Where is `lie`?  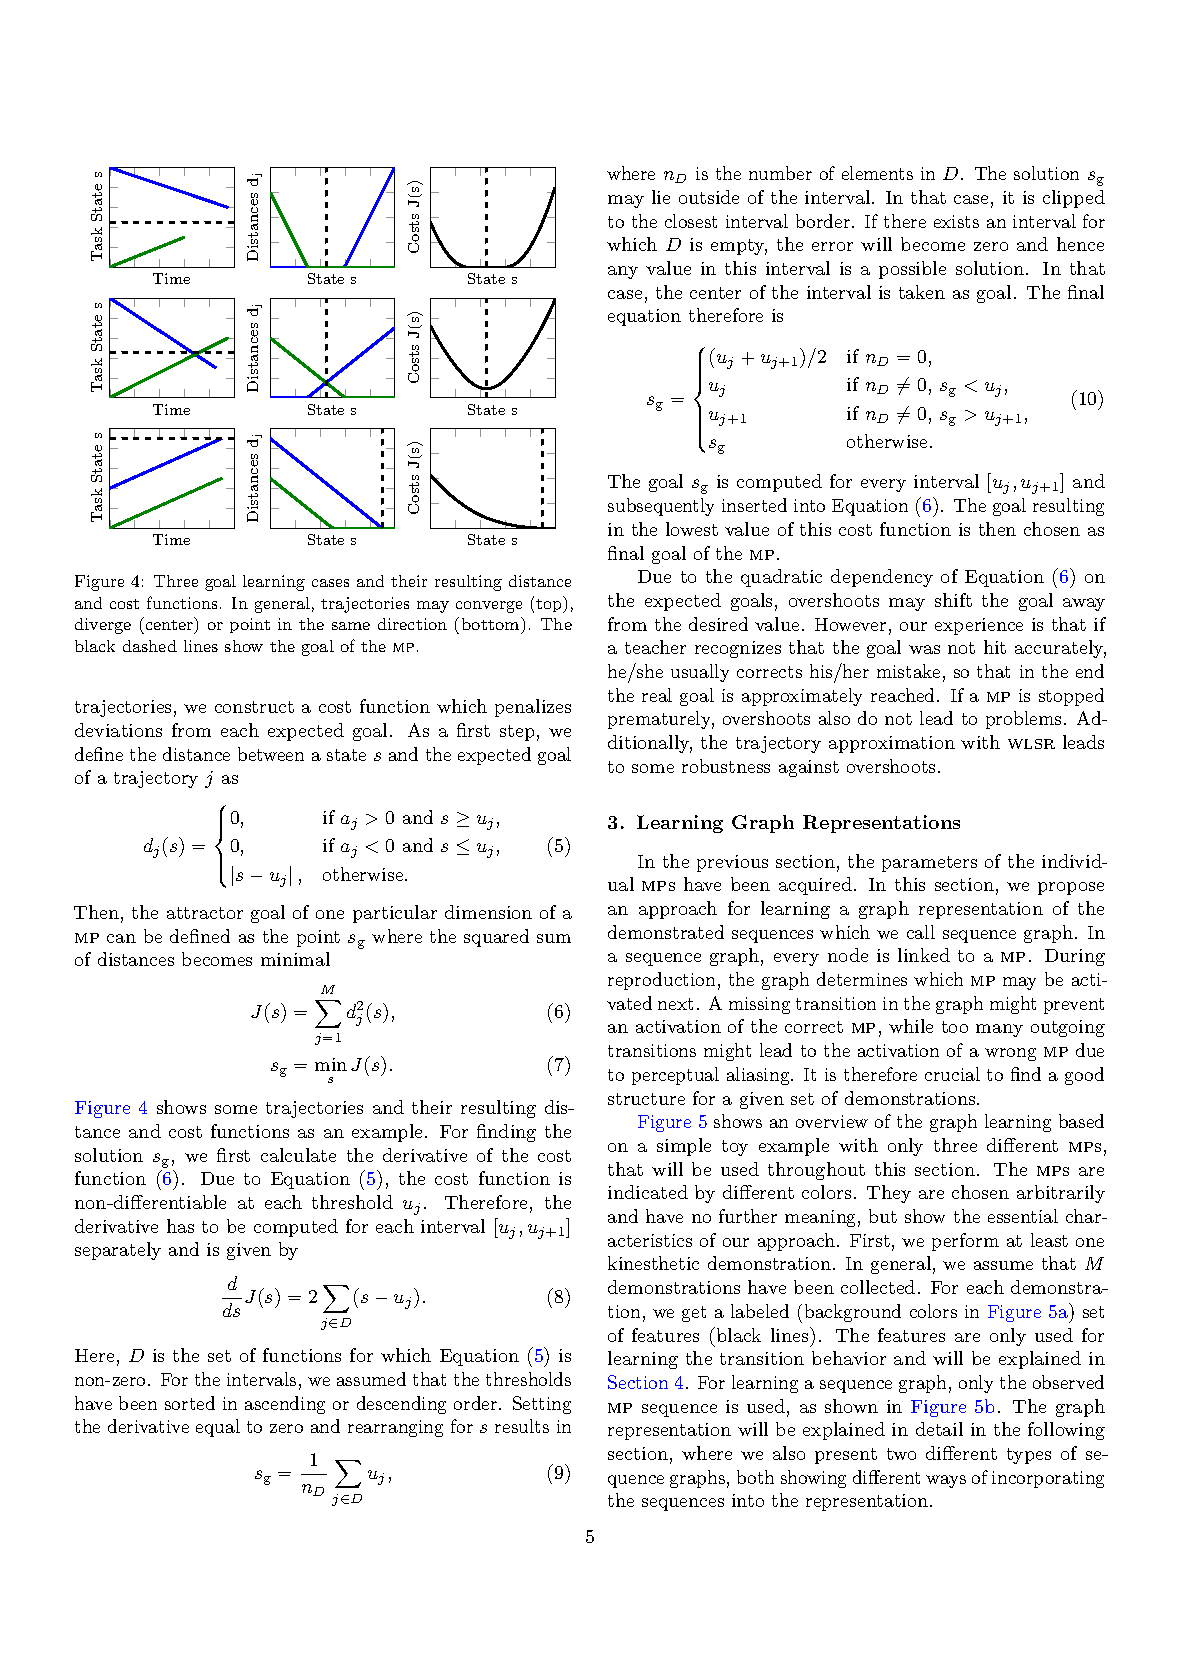 lie is located at coordinates (661, 197).
